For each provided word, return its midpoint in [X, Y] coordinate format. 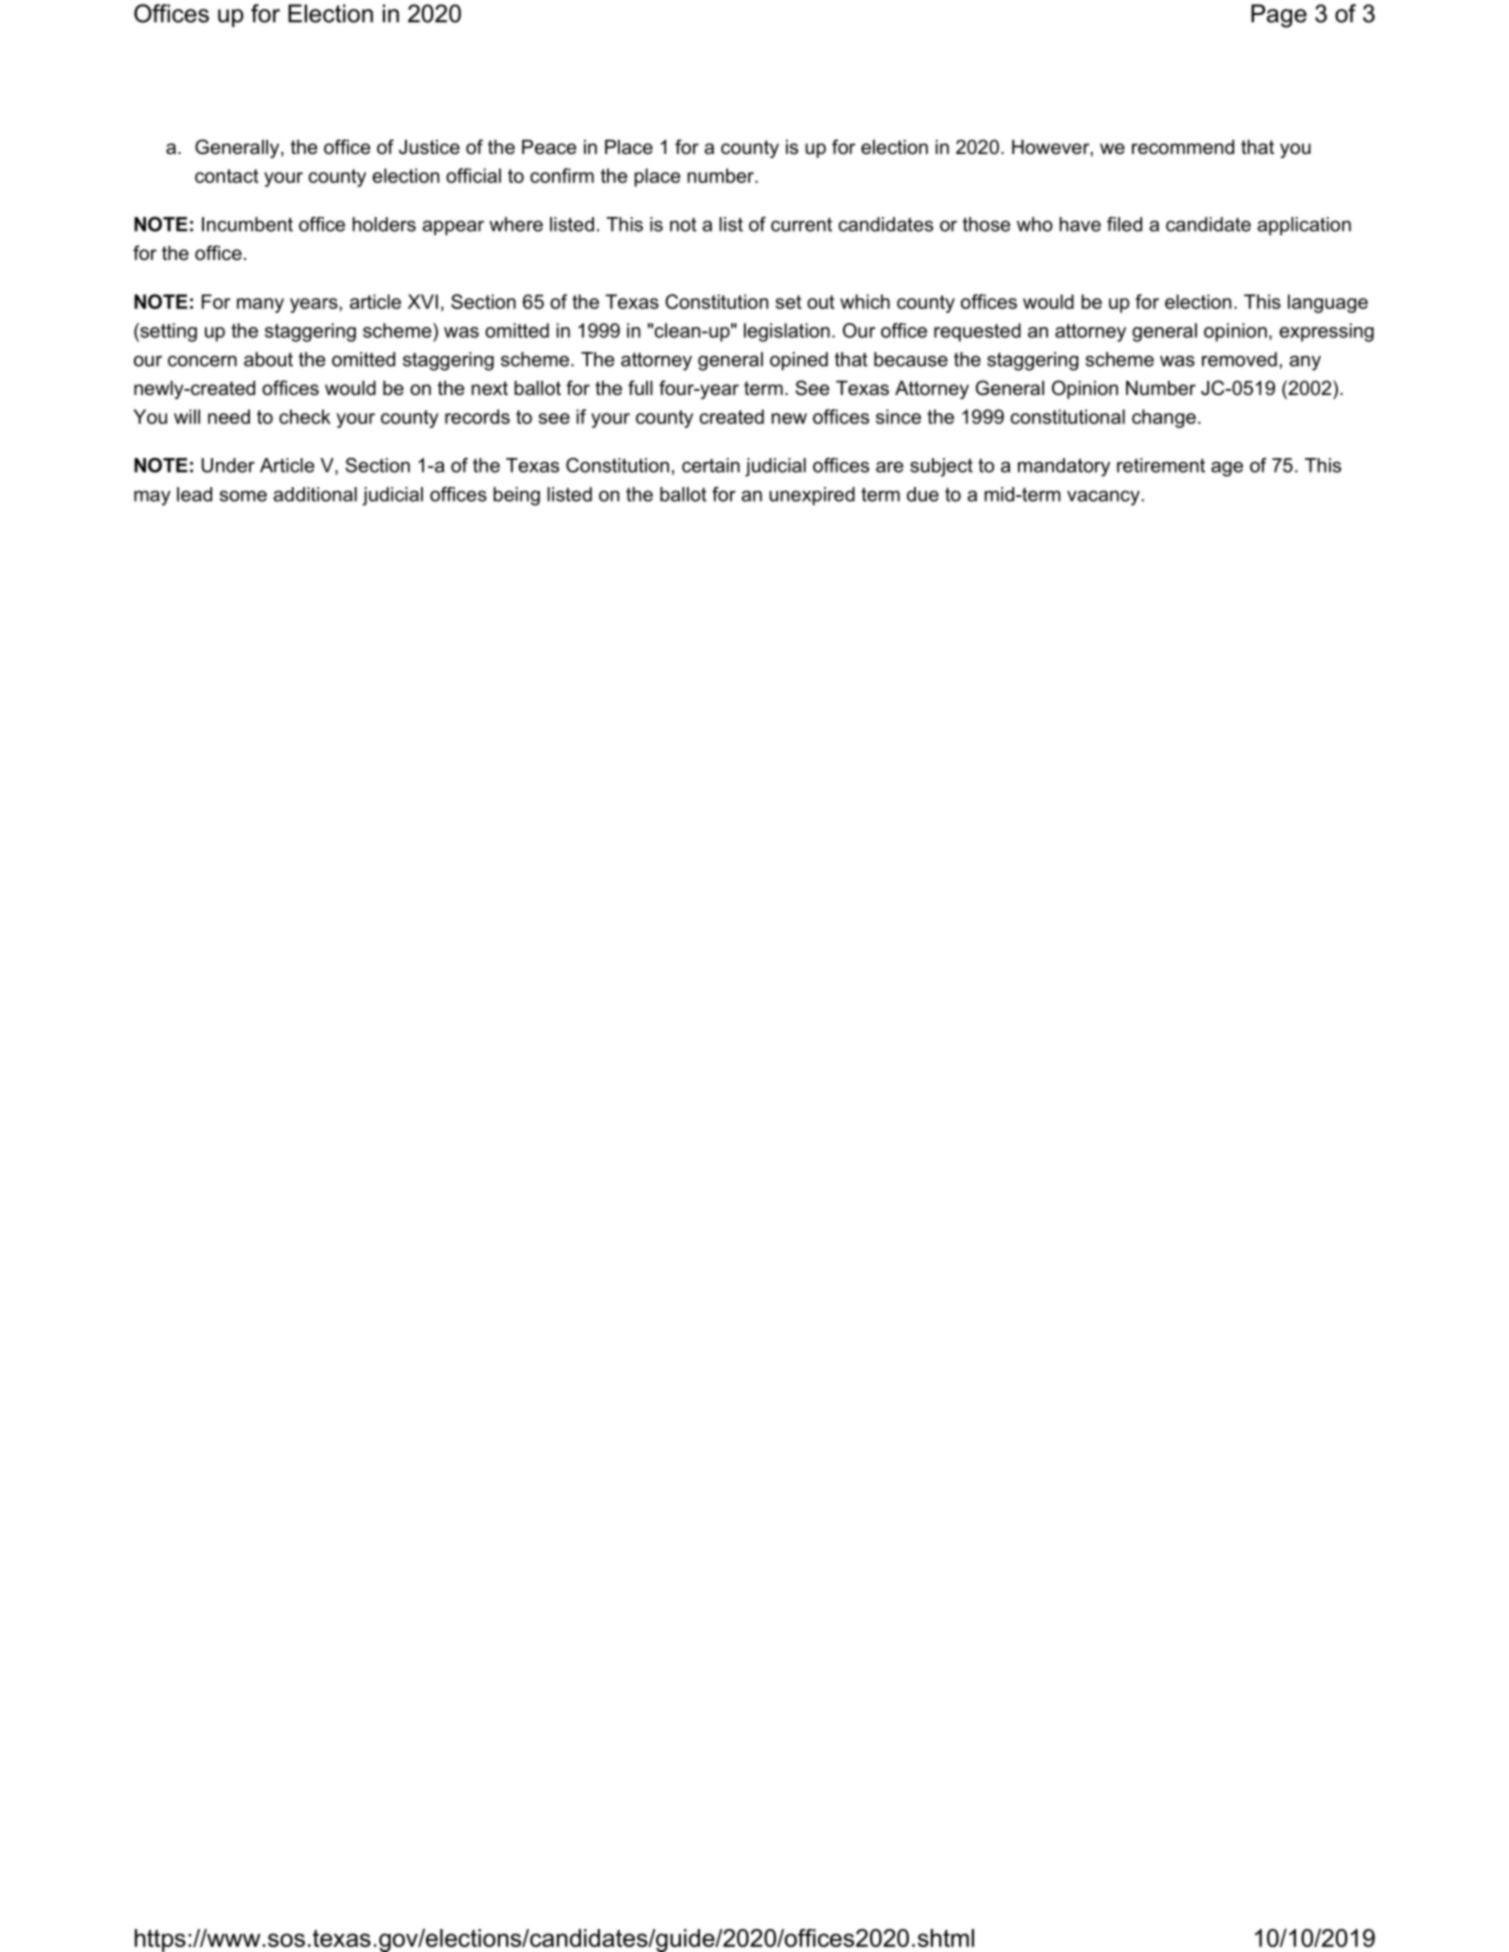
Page [1279, 16]
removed [1239, 359]
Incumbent [247, 224]
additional [315, 494]
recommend [1183, 147]
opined [799, 361]
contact [227, 176]
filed [1124, 224]
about [268, 359]
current [801, 224]
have [1080, 224]
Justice [429, 147]
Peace [549, 147]
